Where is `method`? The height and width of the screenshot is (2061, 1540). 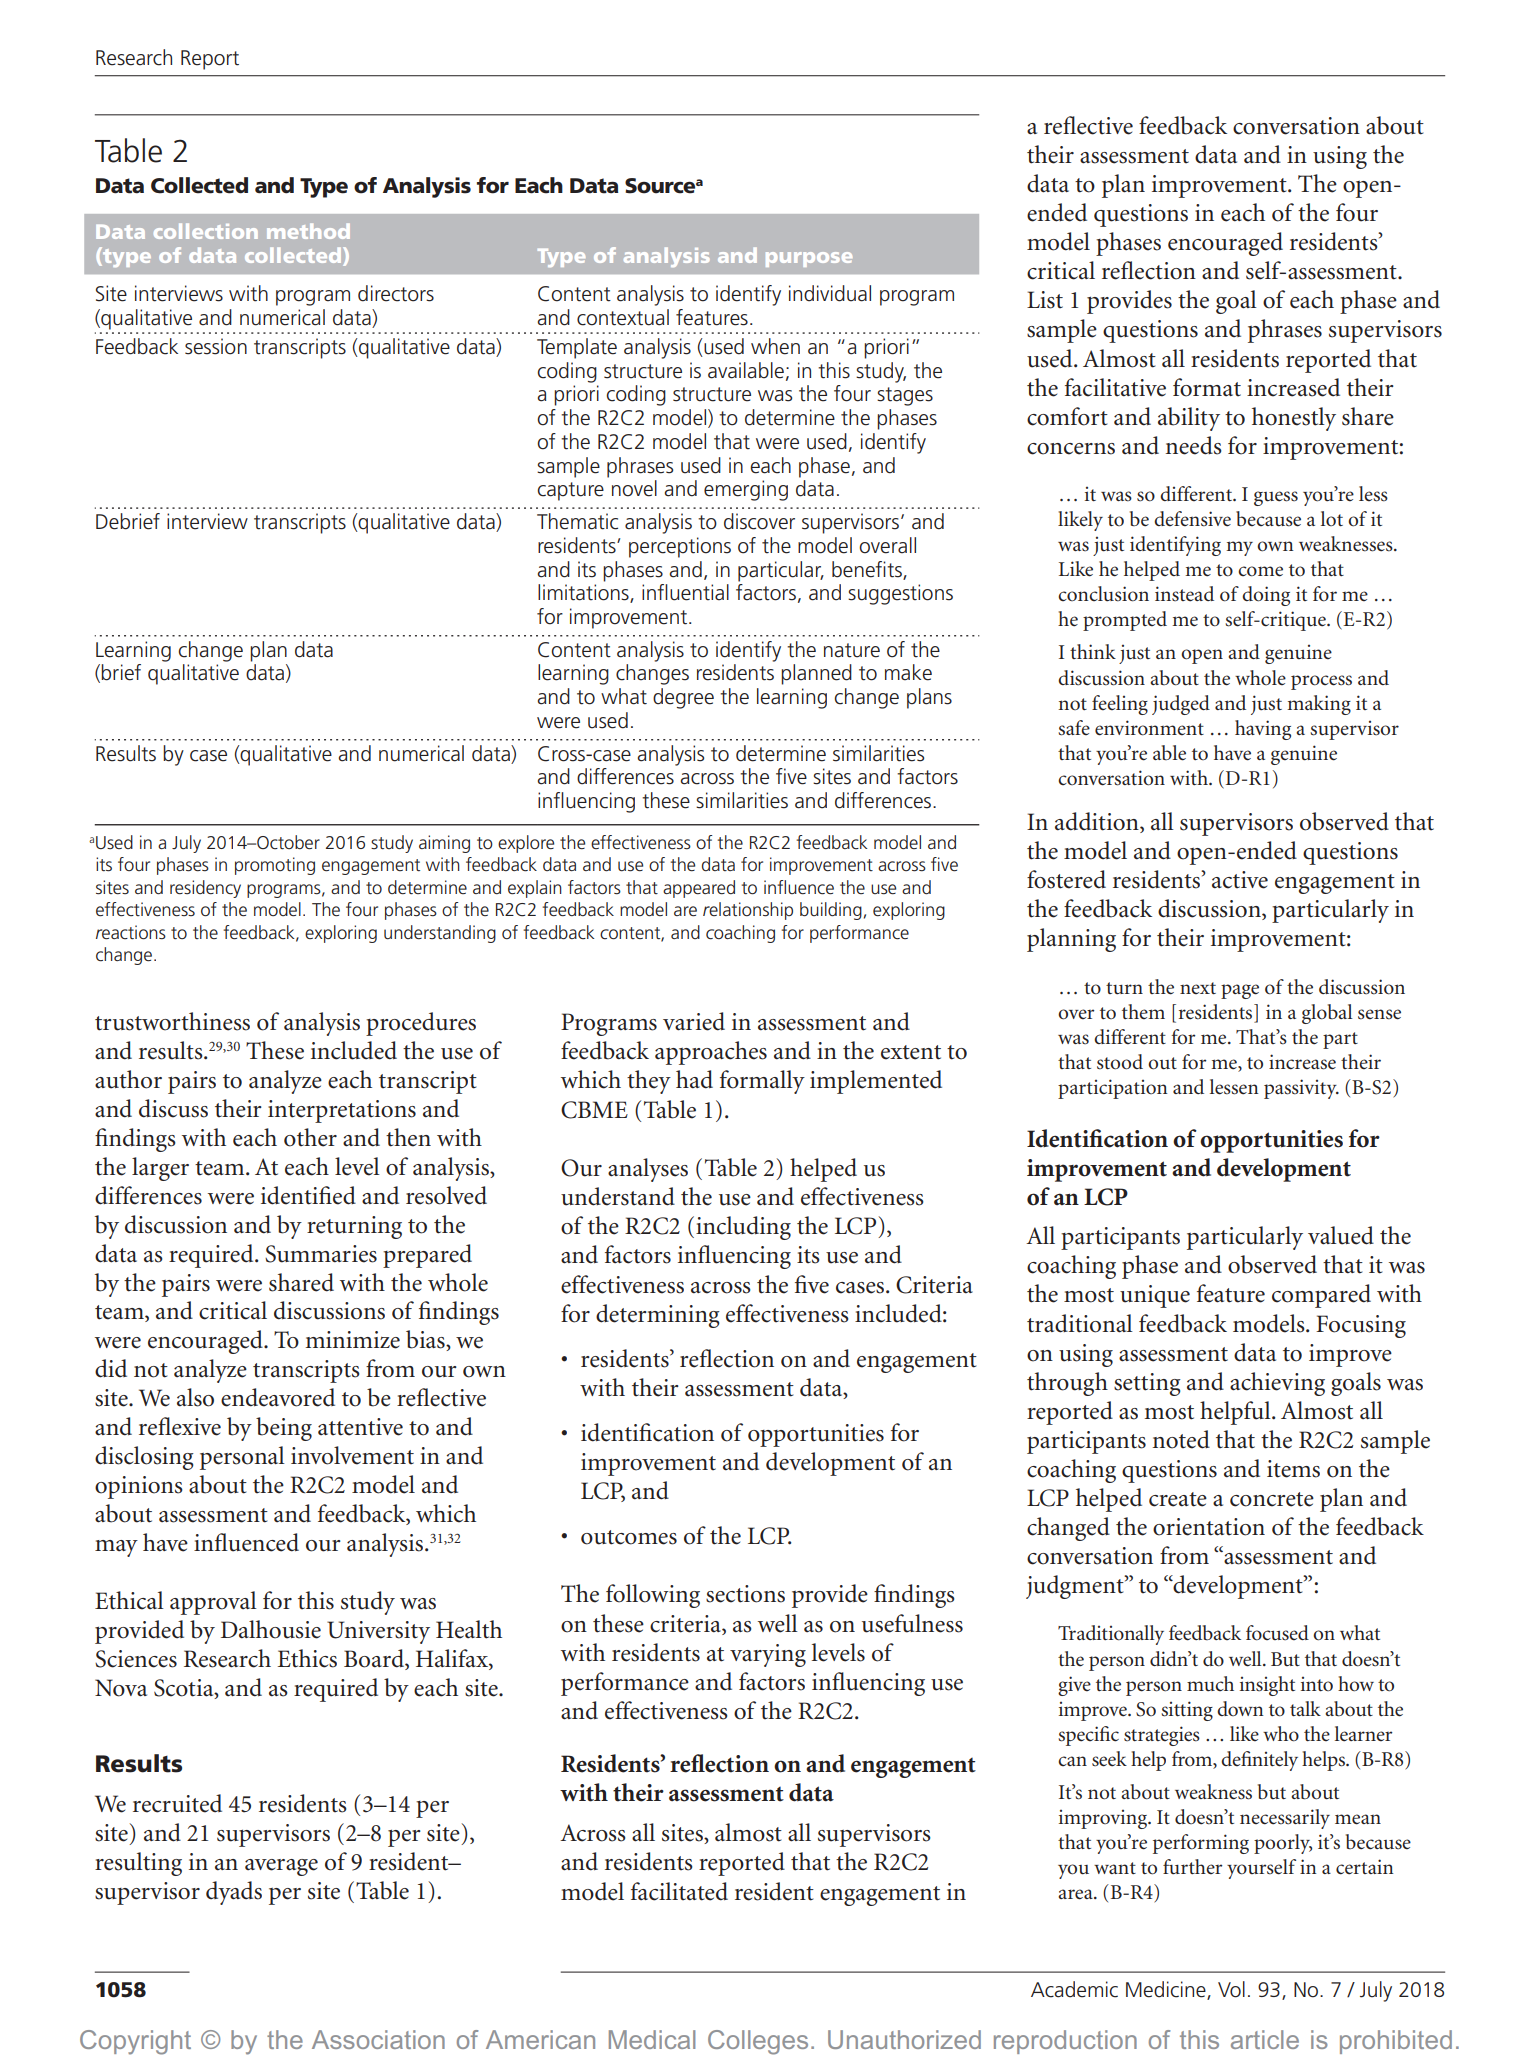 method is located at coordinates (308, 231).
